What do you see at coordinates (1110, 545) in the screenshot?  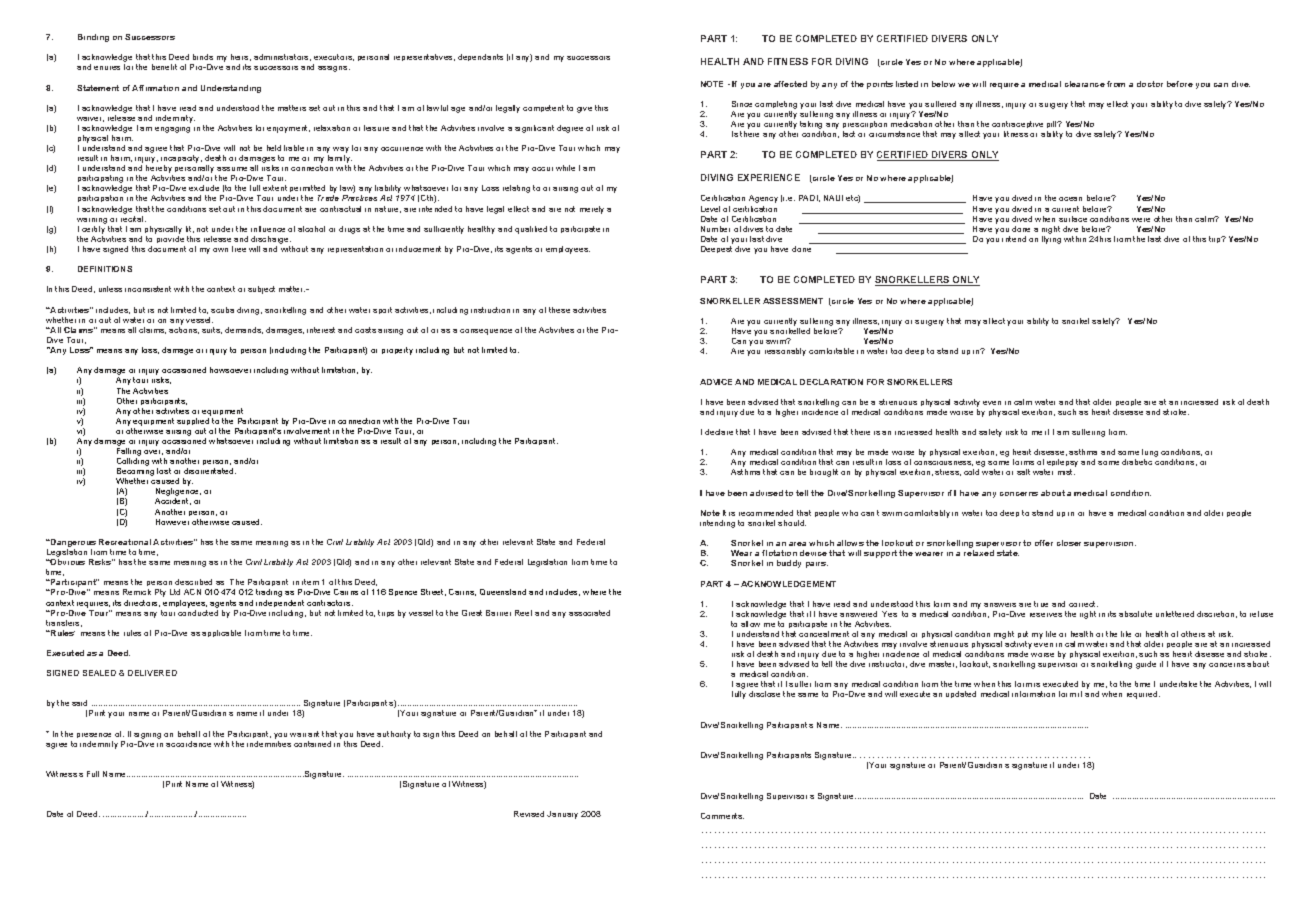 I see `supervision` at bounding box center [1110, 545].
